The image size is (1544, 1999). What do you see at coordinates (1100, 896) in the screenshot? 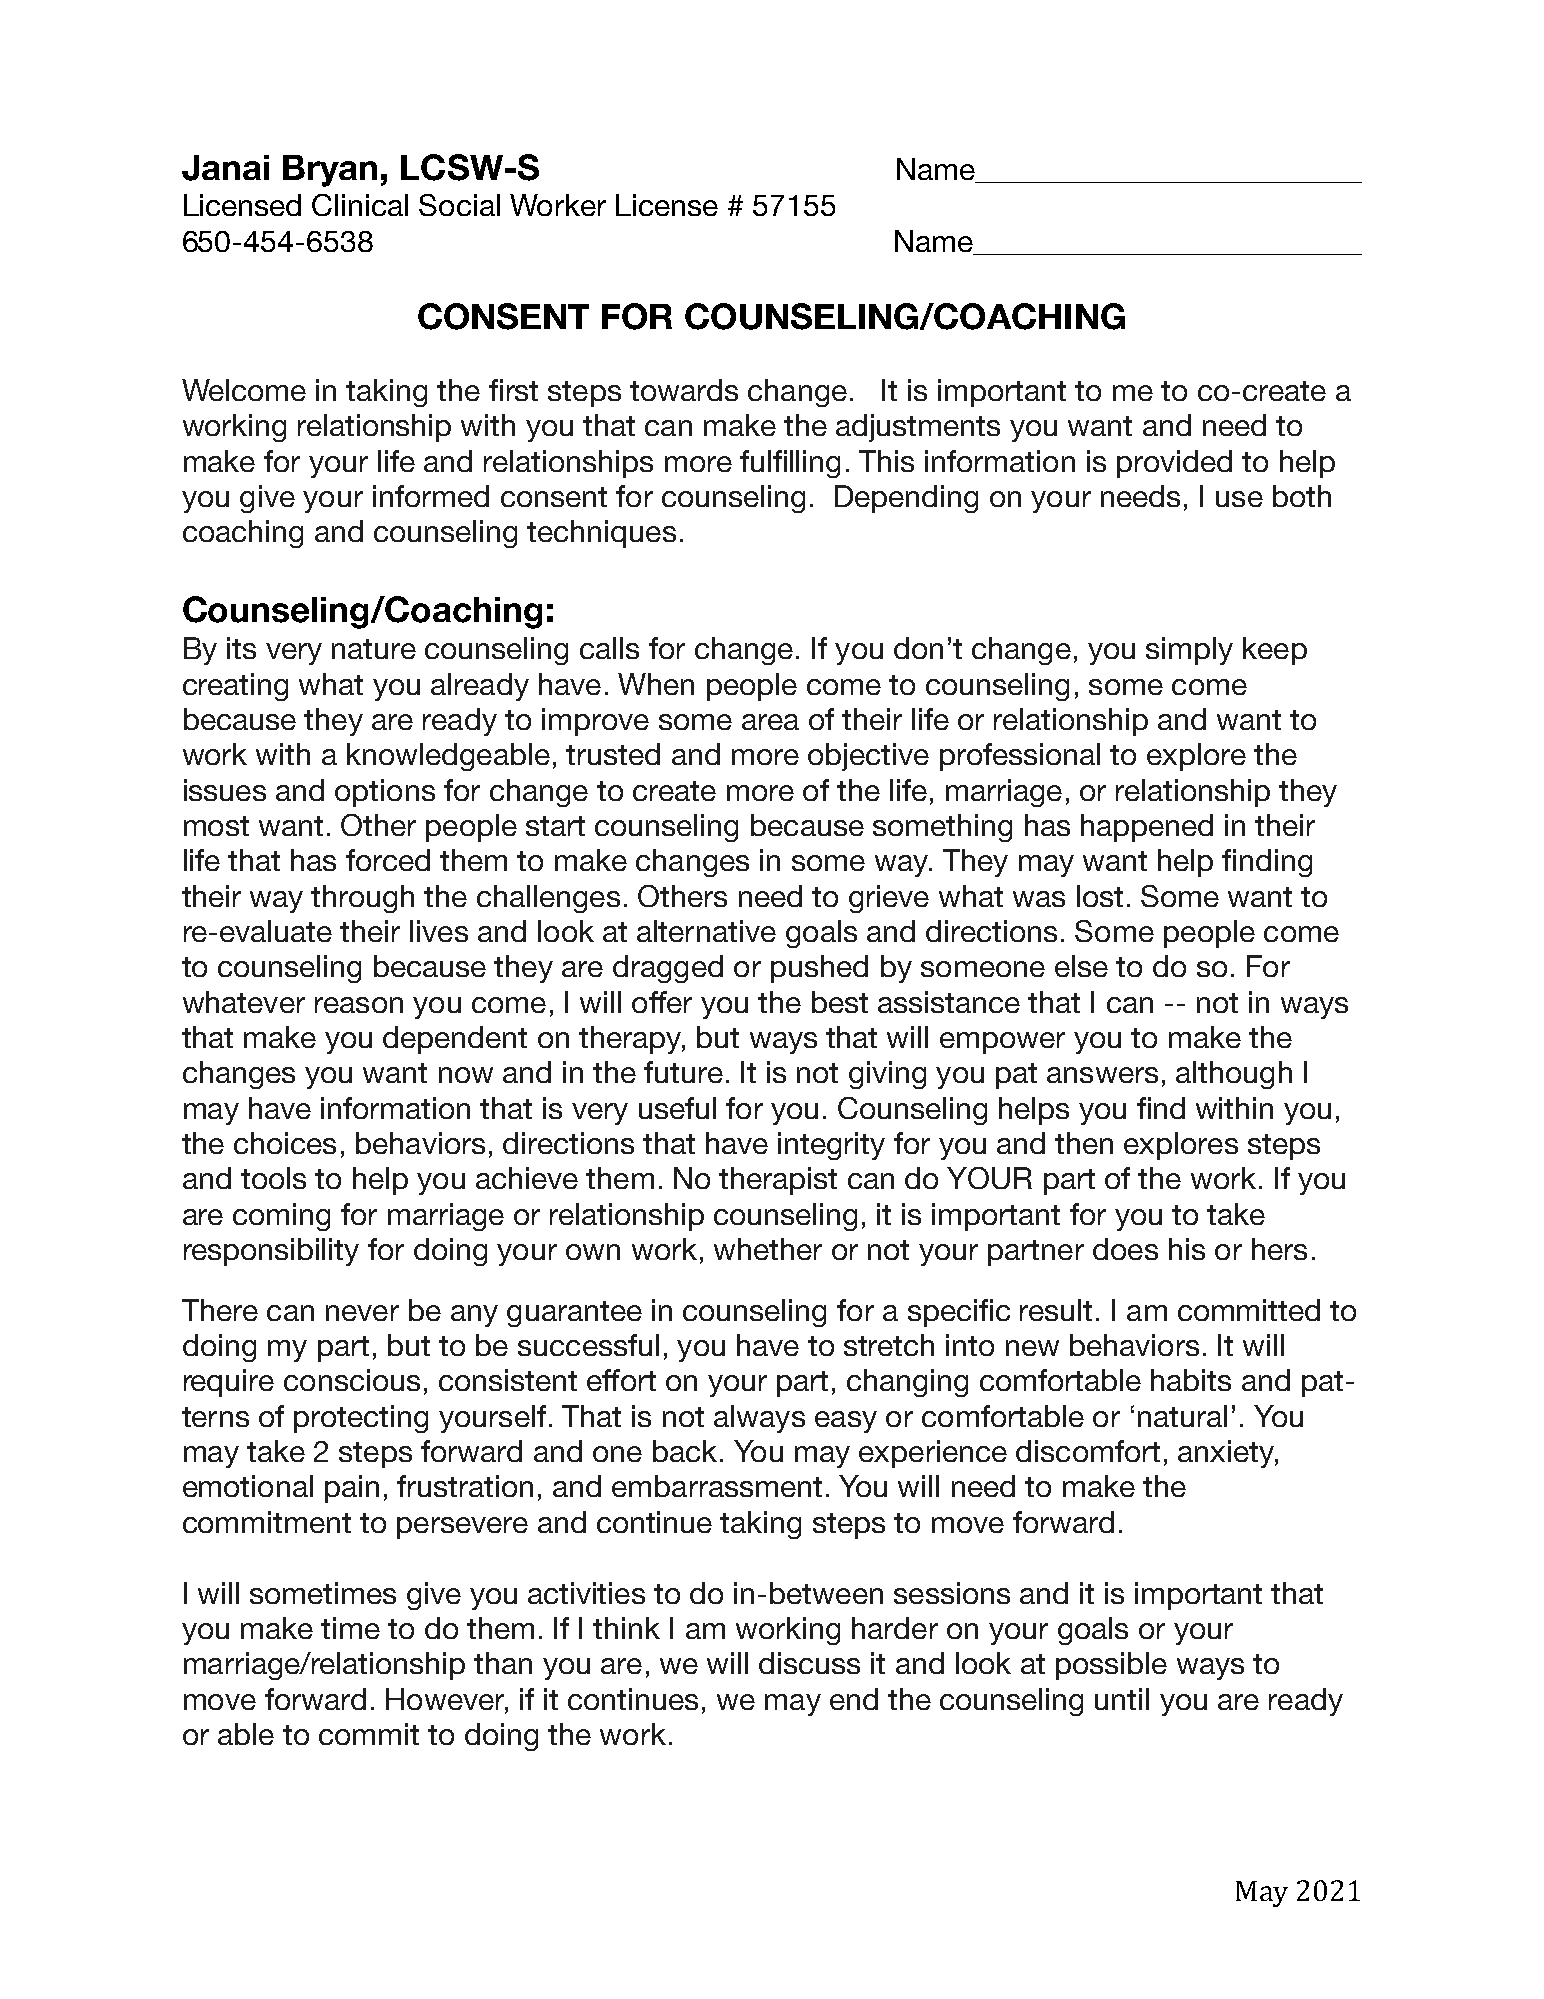
I see `lost` at bounding box center [1100, 896].
